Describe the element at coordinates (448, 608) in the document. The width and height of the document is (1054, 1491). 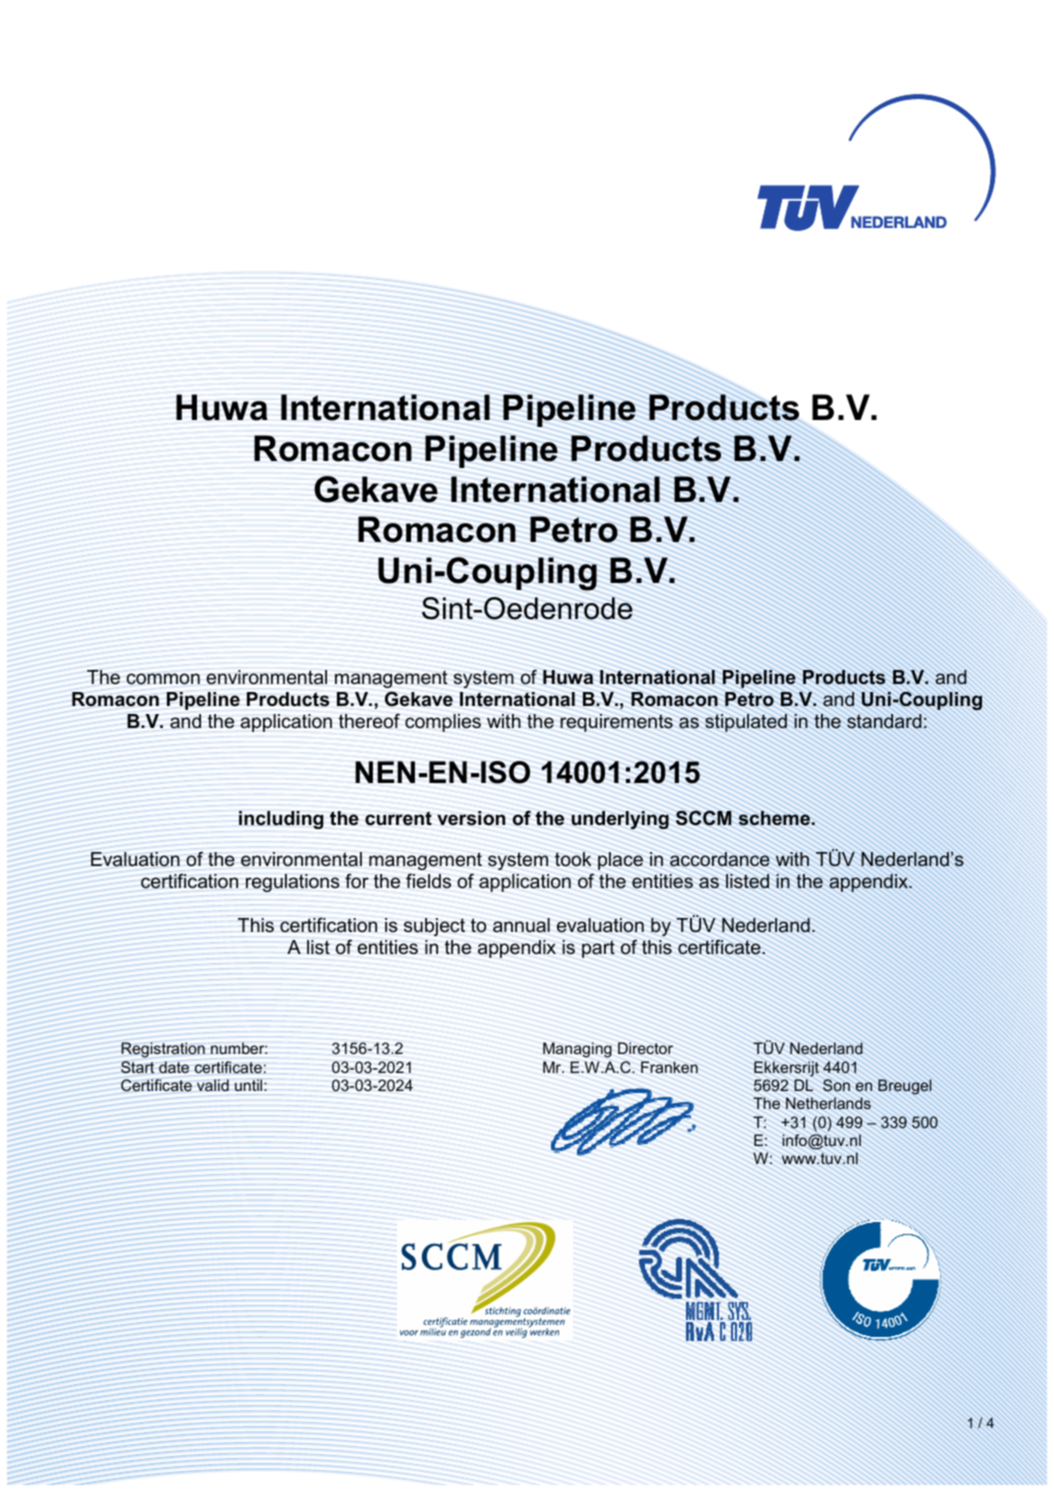
I see `Sint` at that location.
